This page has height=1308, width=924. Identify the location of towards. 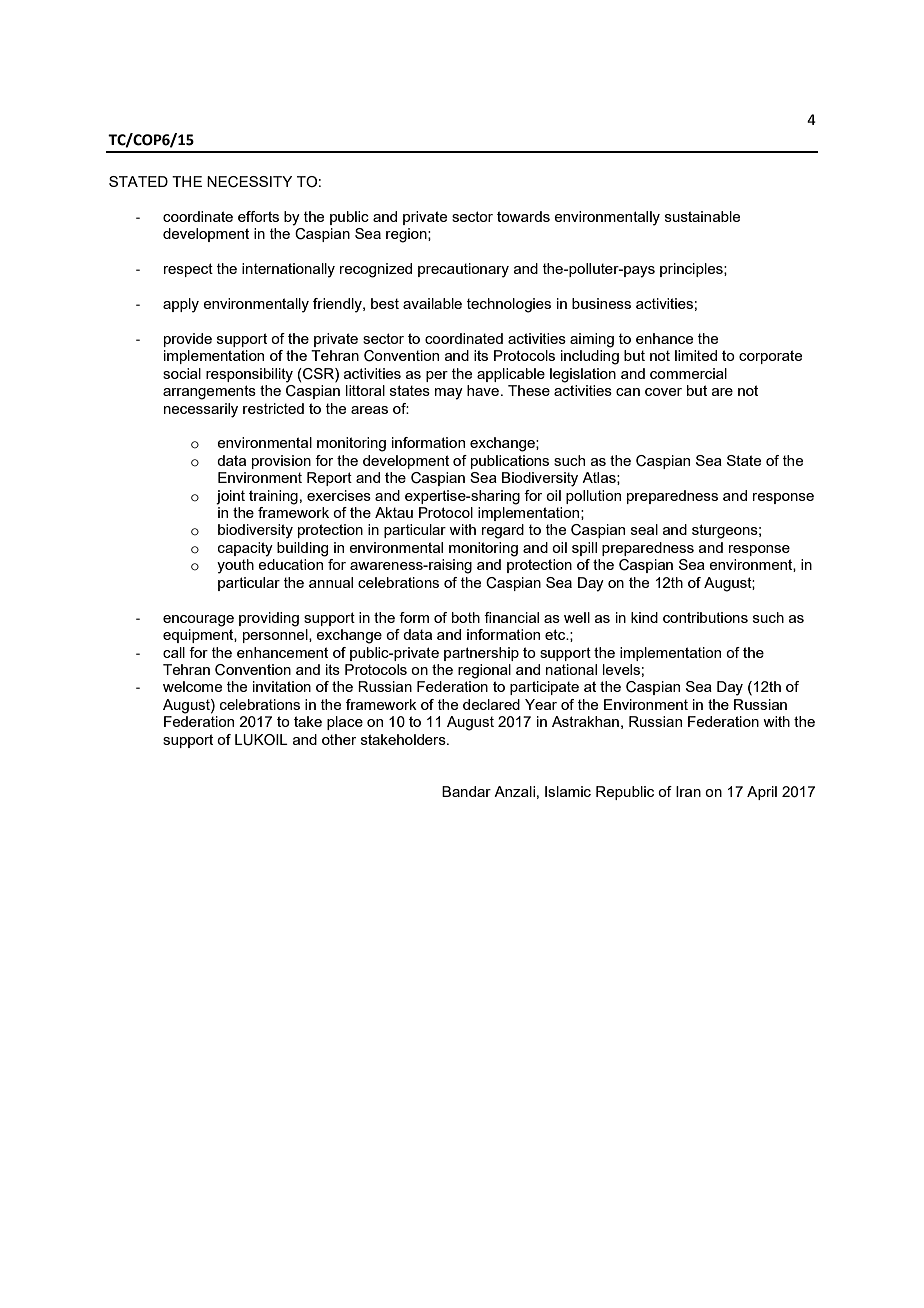
(523, 216).
